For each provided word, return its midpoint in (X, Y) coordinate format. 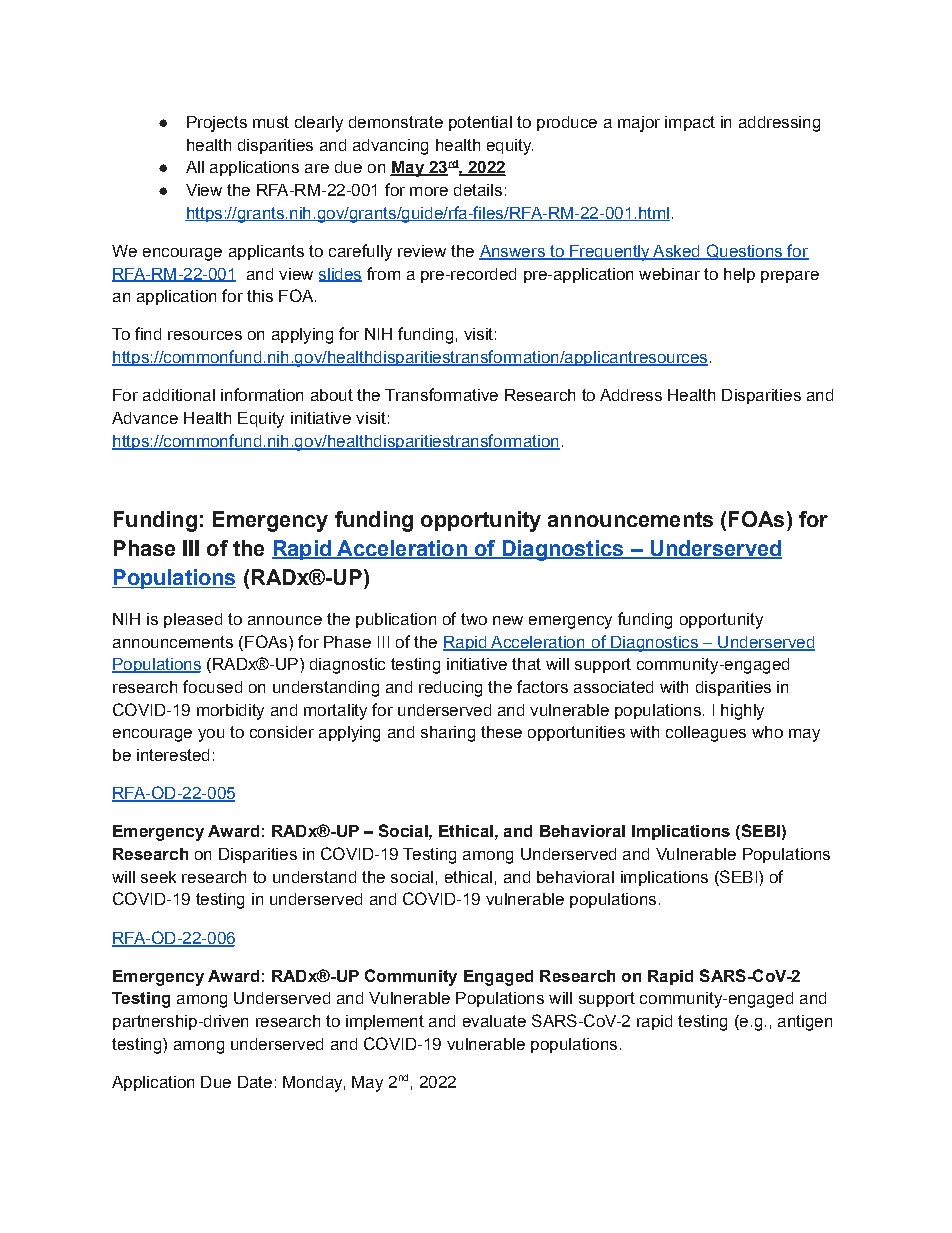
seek (158, 877)
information (262, 394)
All (195, 167)
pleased (193, 620)
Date (255, 1082)
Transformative (441, 394)
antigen (805, 1023)
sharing (448, 734)
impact (690, 123)
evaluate (494, 1021)
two (474, 619)
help (739, 275)
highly (742, 712)
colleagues (706, 734)
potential (480, 123)
